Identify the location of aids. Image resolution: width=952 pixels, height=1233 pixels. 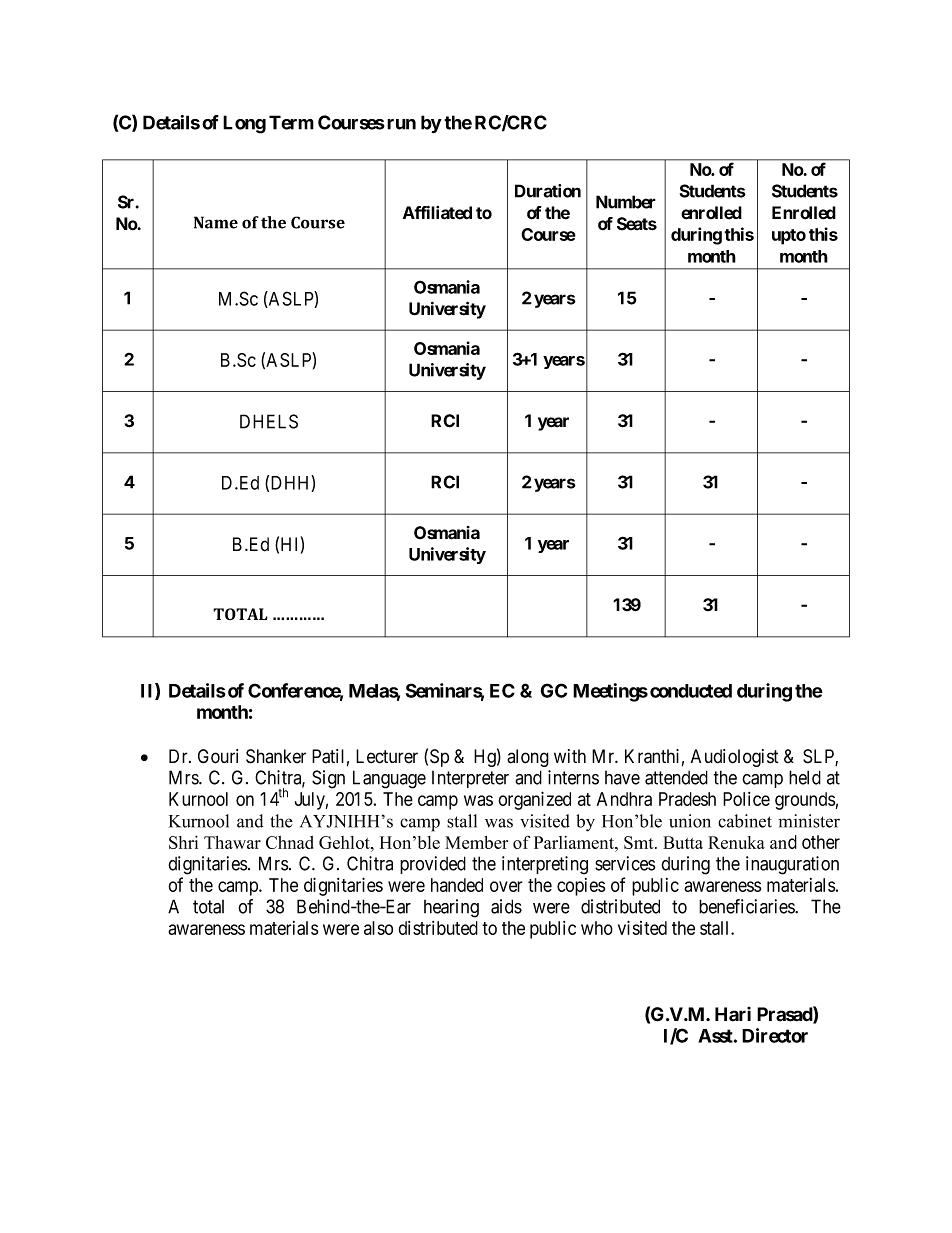
(506, 906).
